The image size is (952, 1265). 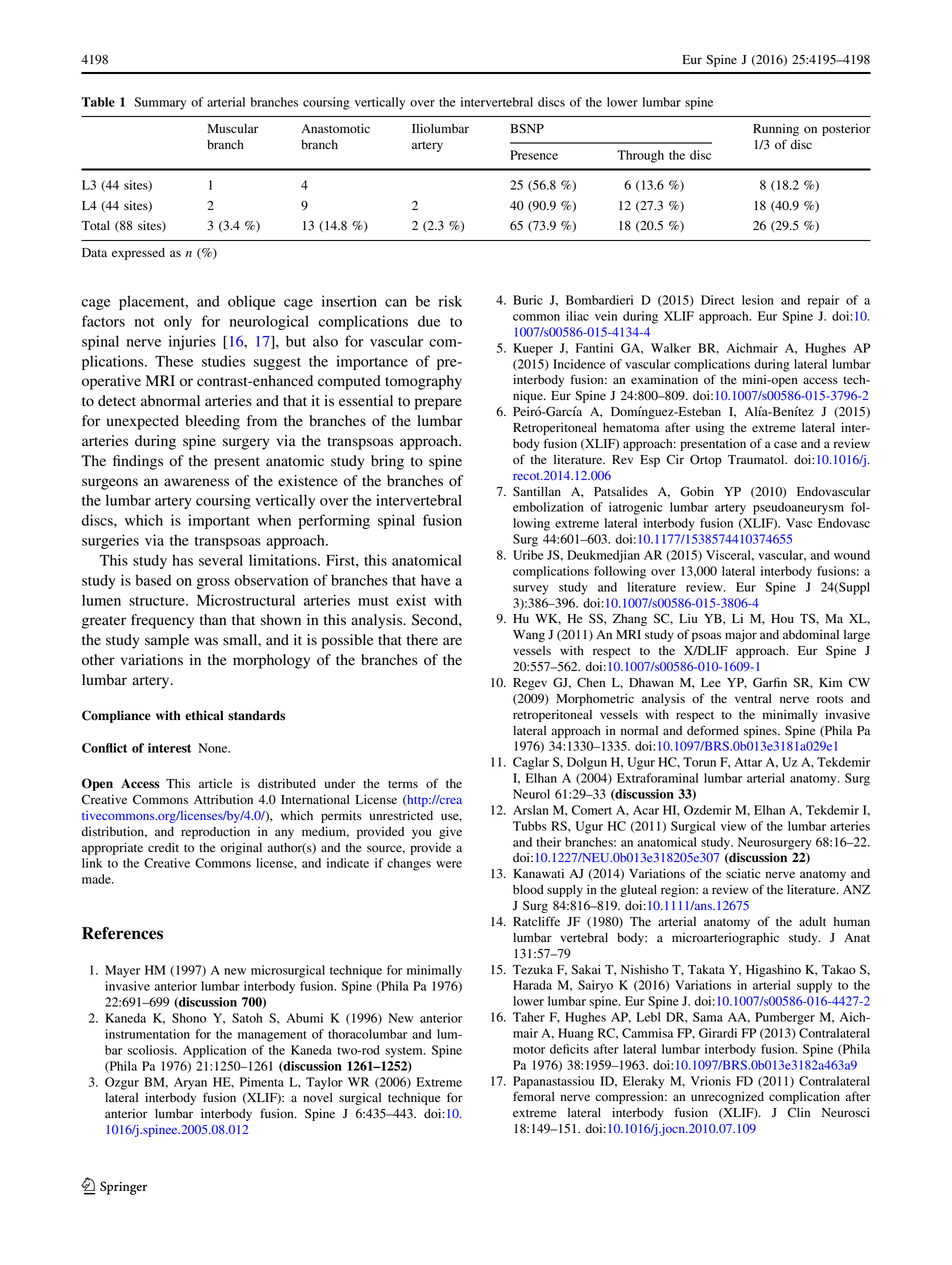 What do you see at coordinates (782, 618) in the screenshot?
I see `Hou` at bounding box center [782, 618].
